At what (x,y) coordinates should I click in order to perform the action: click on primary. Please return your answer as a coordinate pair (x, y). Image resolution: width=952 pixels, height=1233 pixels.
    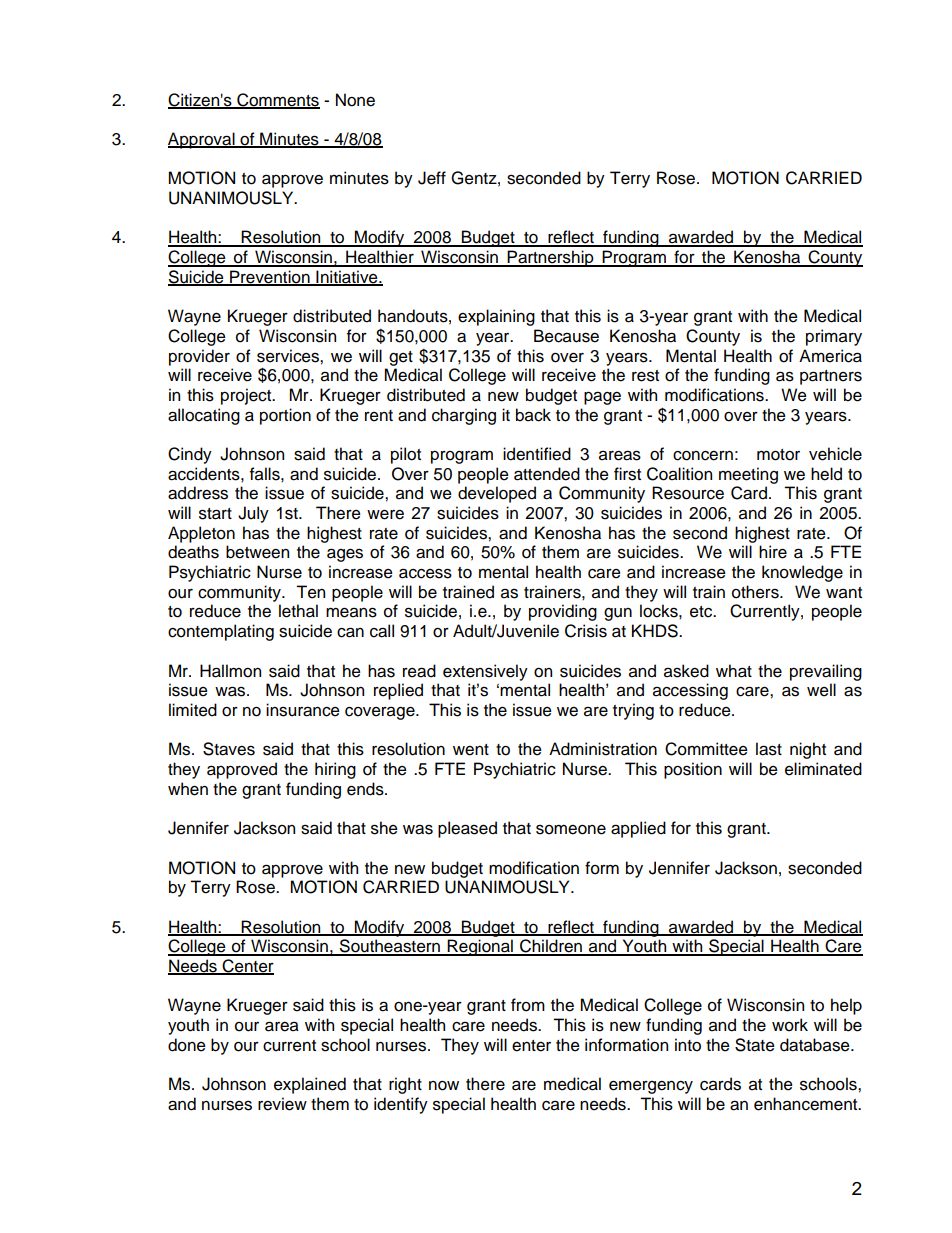
    Looking at the image, I should click on (834, 337).
